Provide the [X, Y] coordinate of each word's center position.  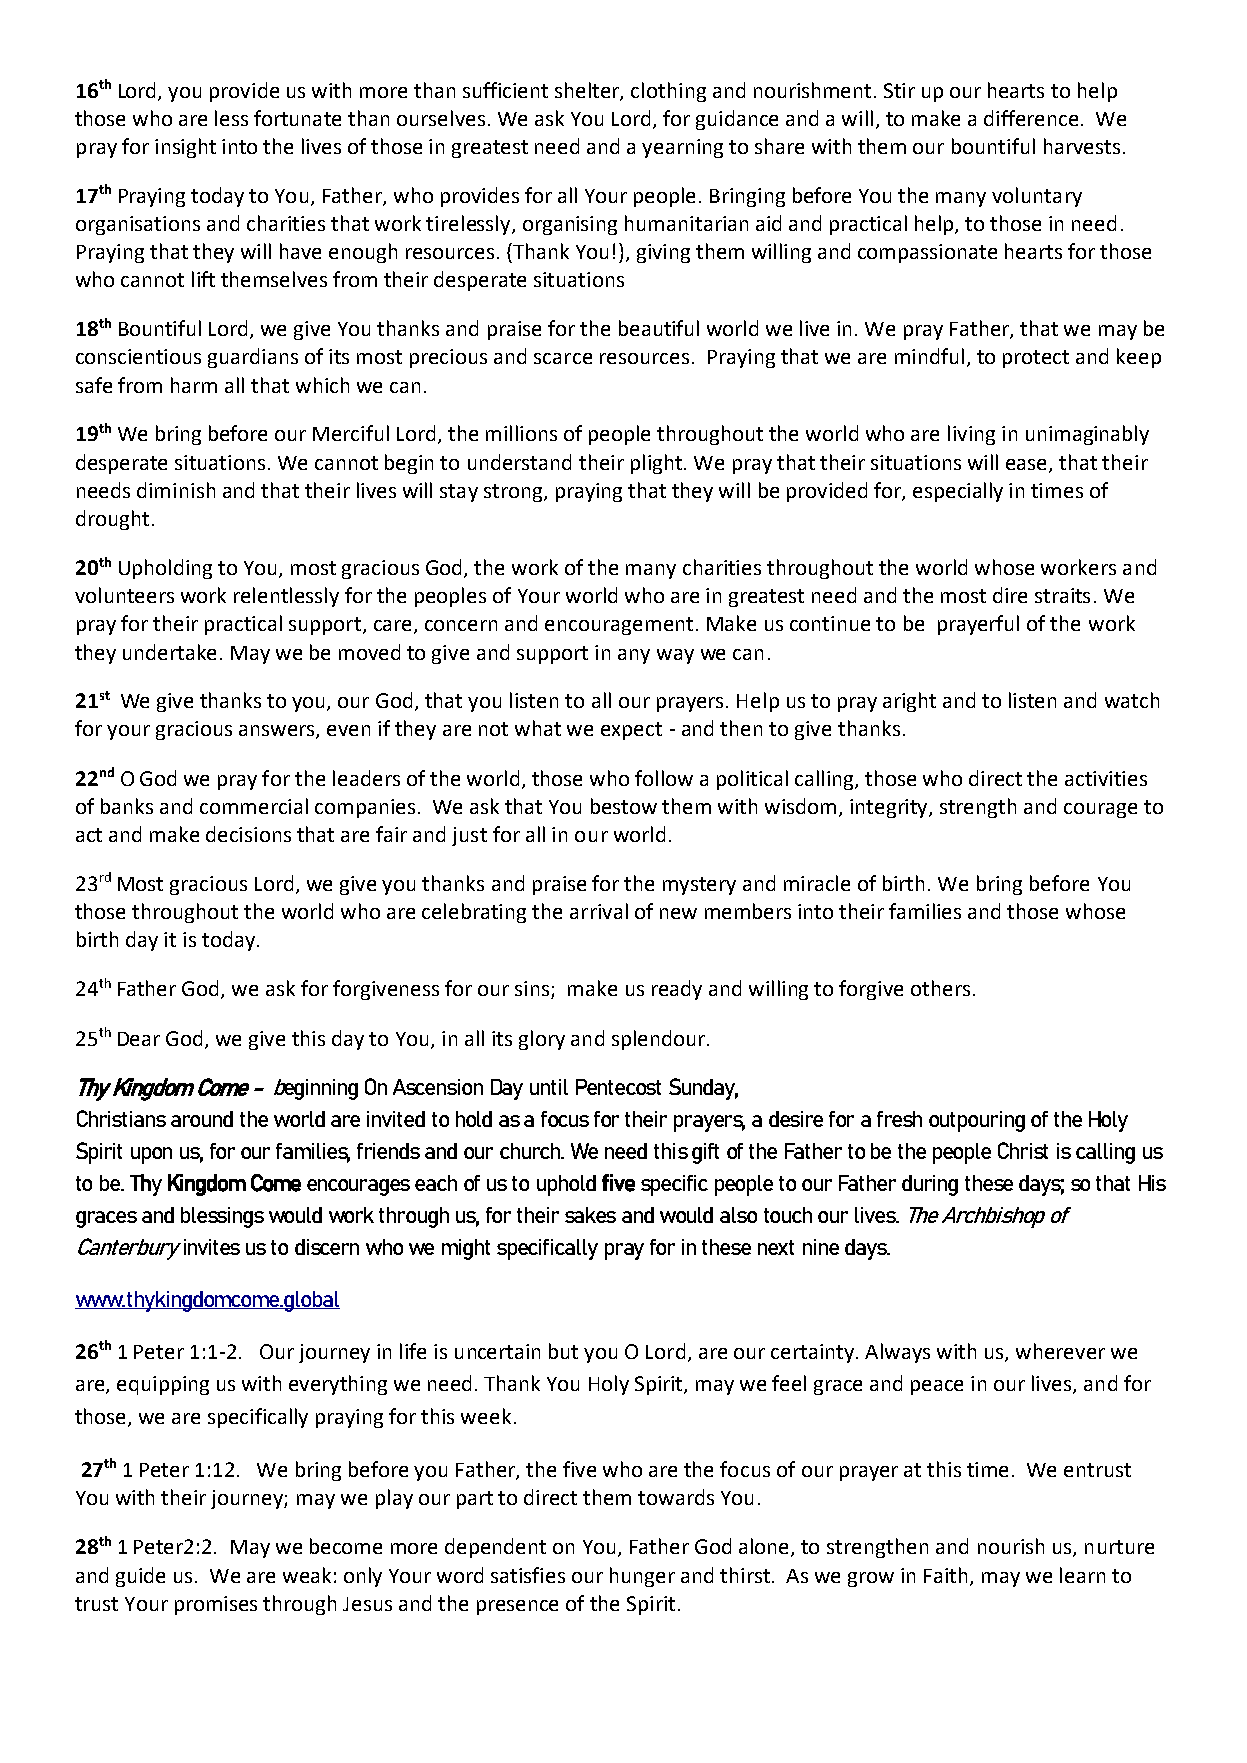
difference [1031, 118]
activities [1106, 778]
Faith [947, 1576]
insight [185, 148]
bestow [624, 806]
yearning [682, 148]
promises [216, 1605]
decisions [248, 834]
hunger [642, 1577]
